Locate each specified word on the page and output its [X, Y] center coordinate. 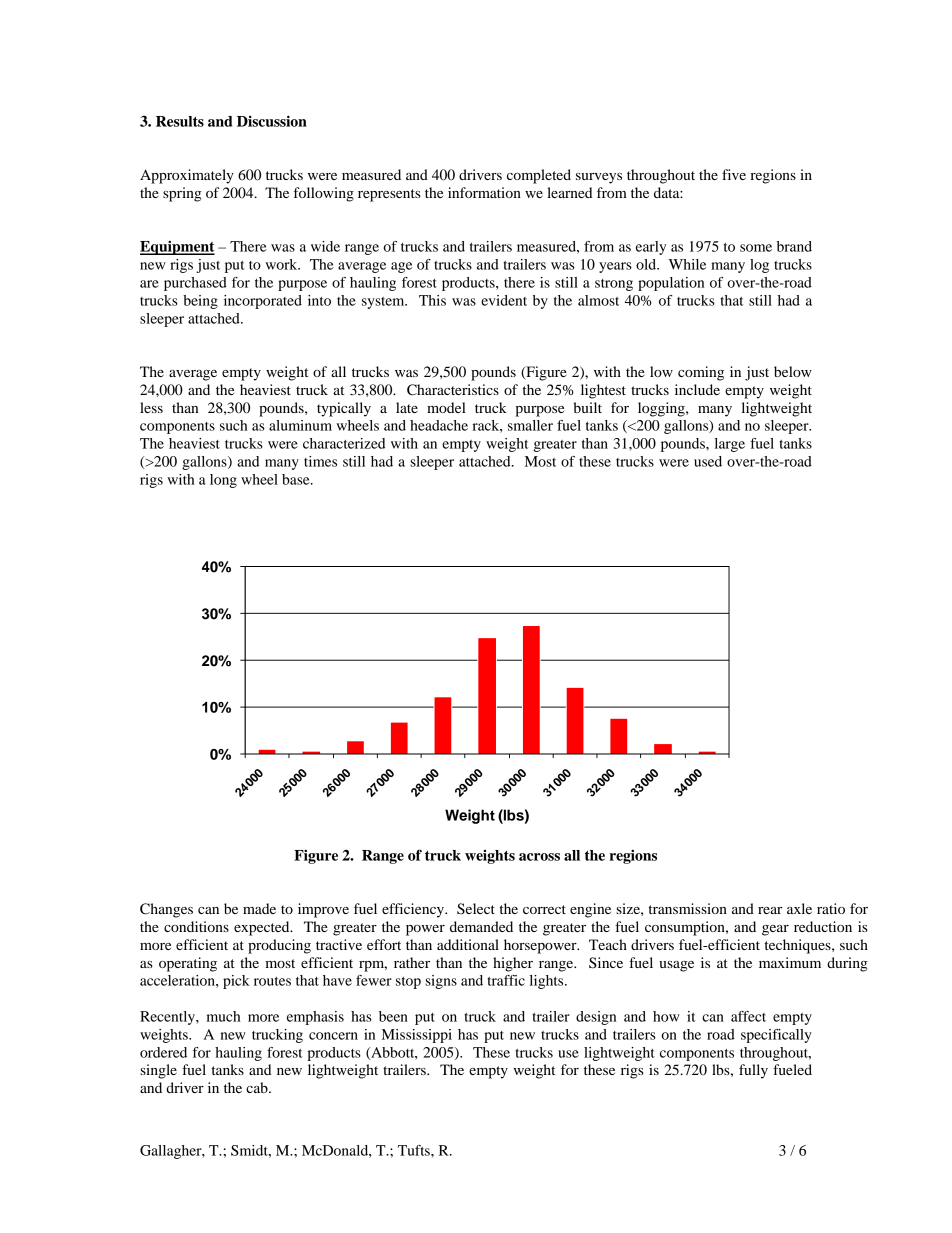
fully [753, 1071]
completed [539, 176]
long [223, 481]
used [708, 461]
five [734, 174]
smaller [530, 425]
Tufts [415, 1150]
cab [258, 1087]
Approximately [187, 176]
